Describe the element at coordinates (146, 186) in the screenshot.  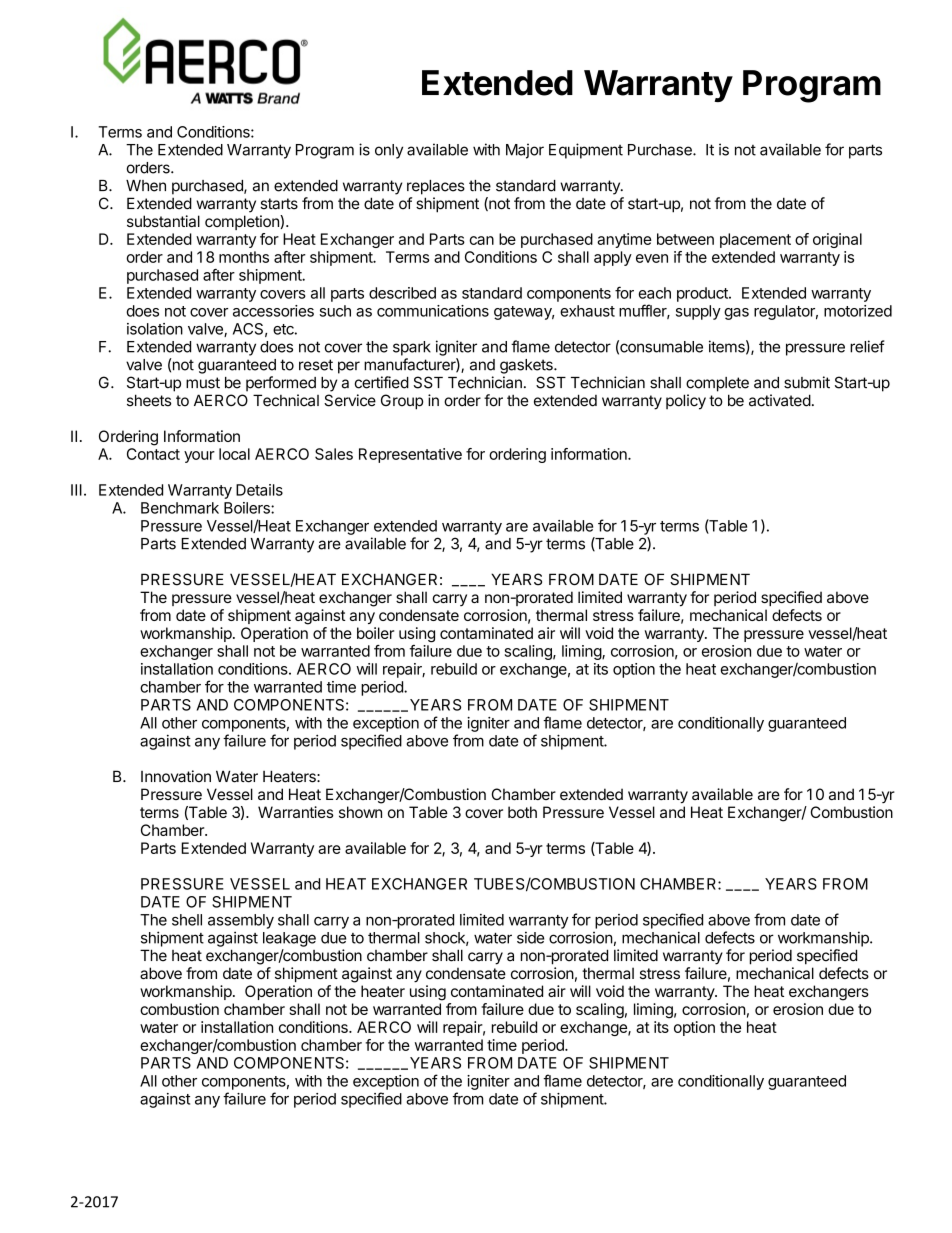
I see `When` at that location.
